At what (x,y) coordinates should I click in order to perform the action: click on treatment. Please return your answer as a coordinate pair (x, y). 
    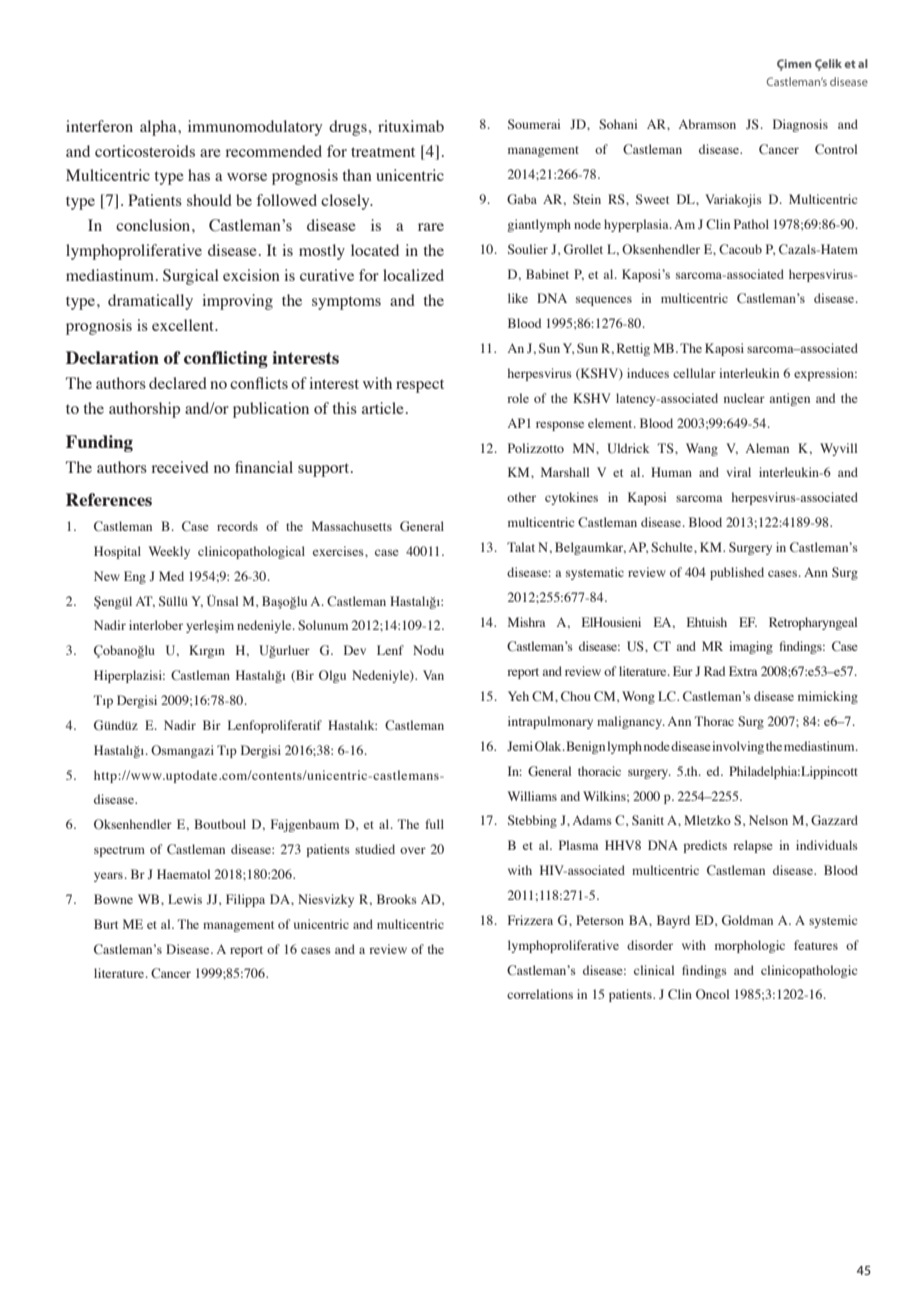
    Looking at the image, I should click on (383, 152).
